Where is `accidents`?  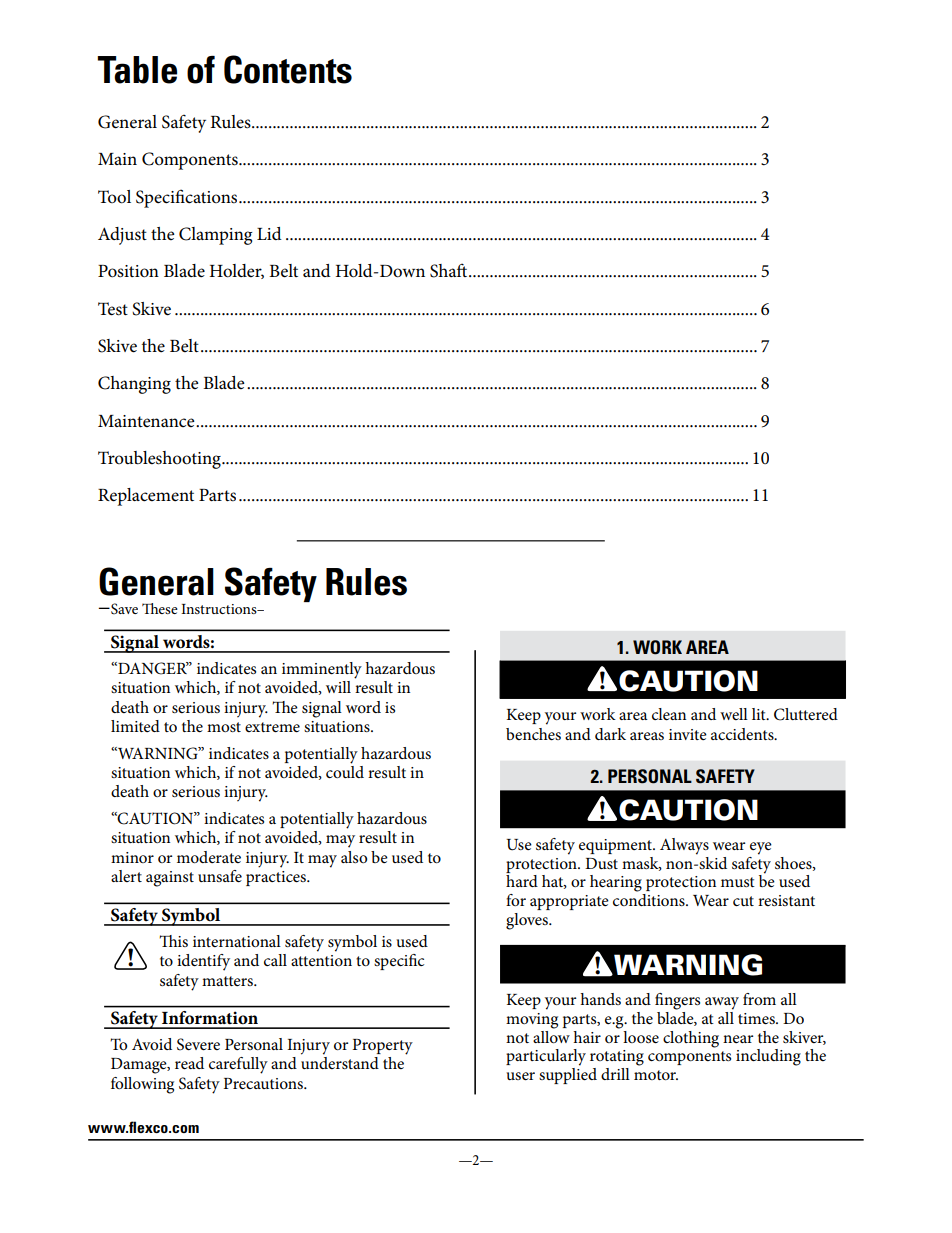 accidents is located at coordinates (743, 734).
